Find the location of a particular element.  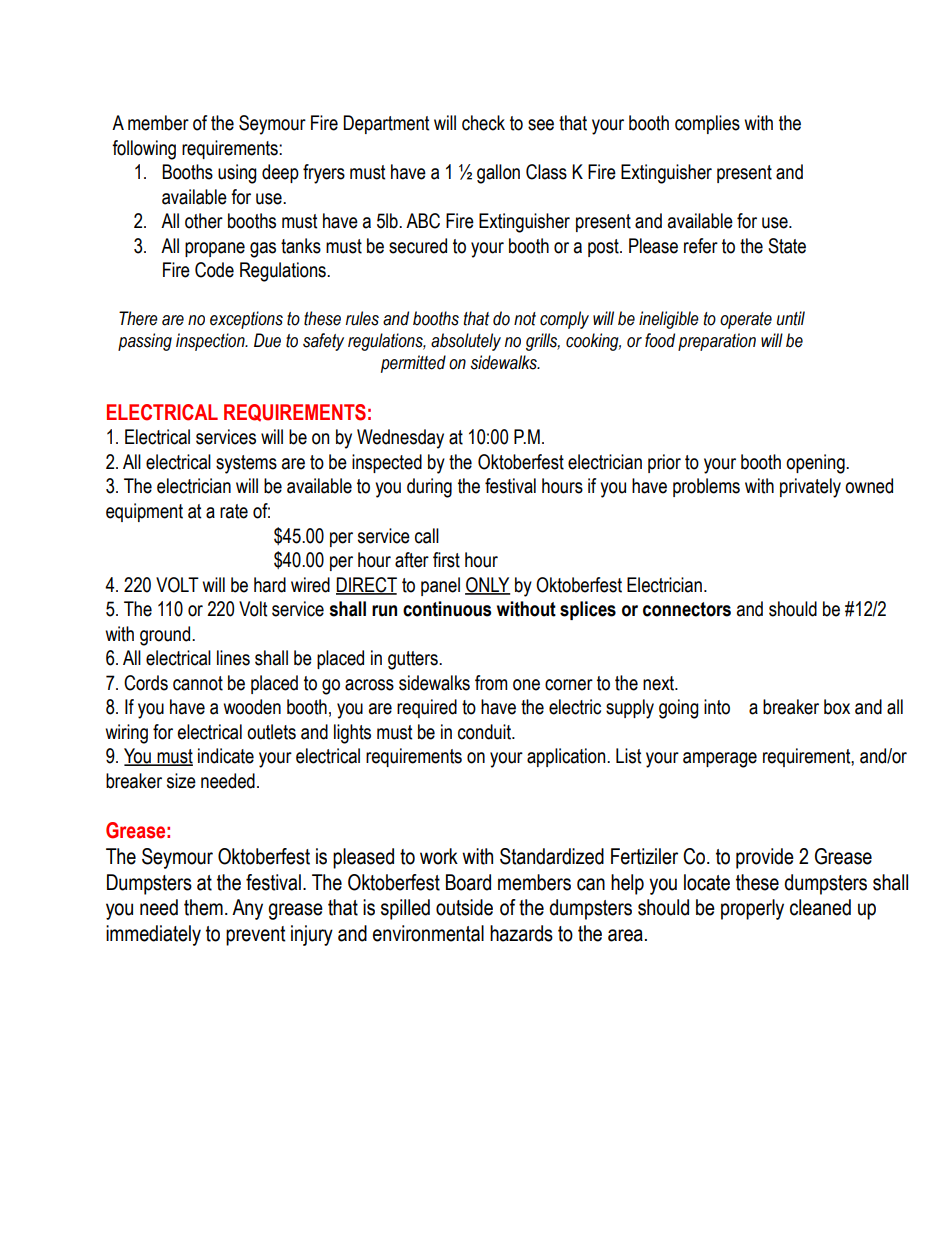

complies is located at coordinates (707, 124).
